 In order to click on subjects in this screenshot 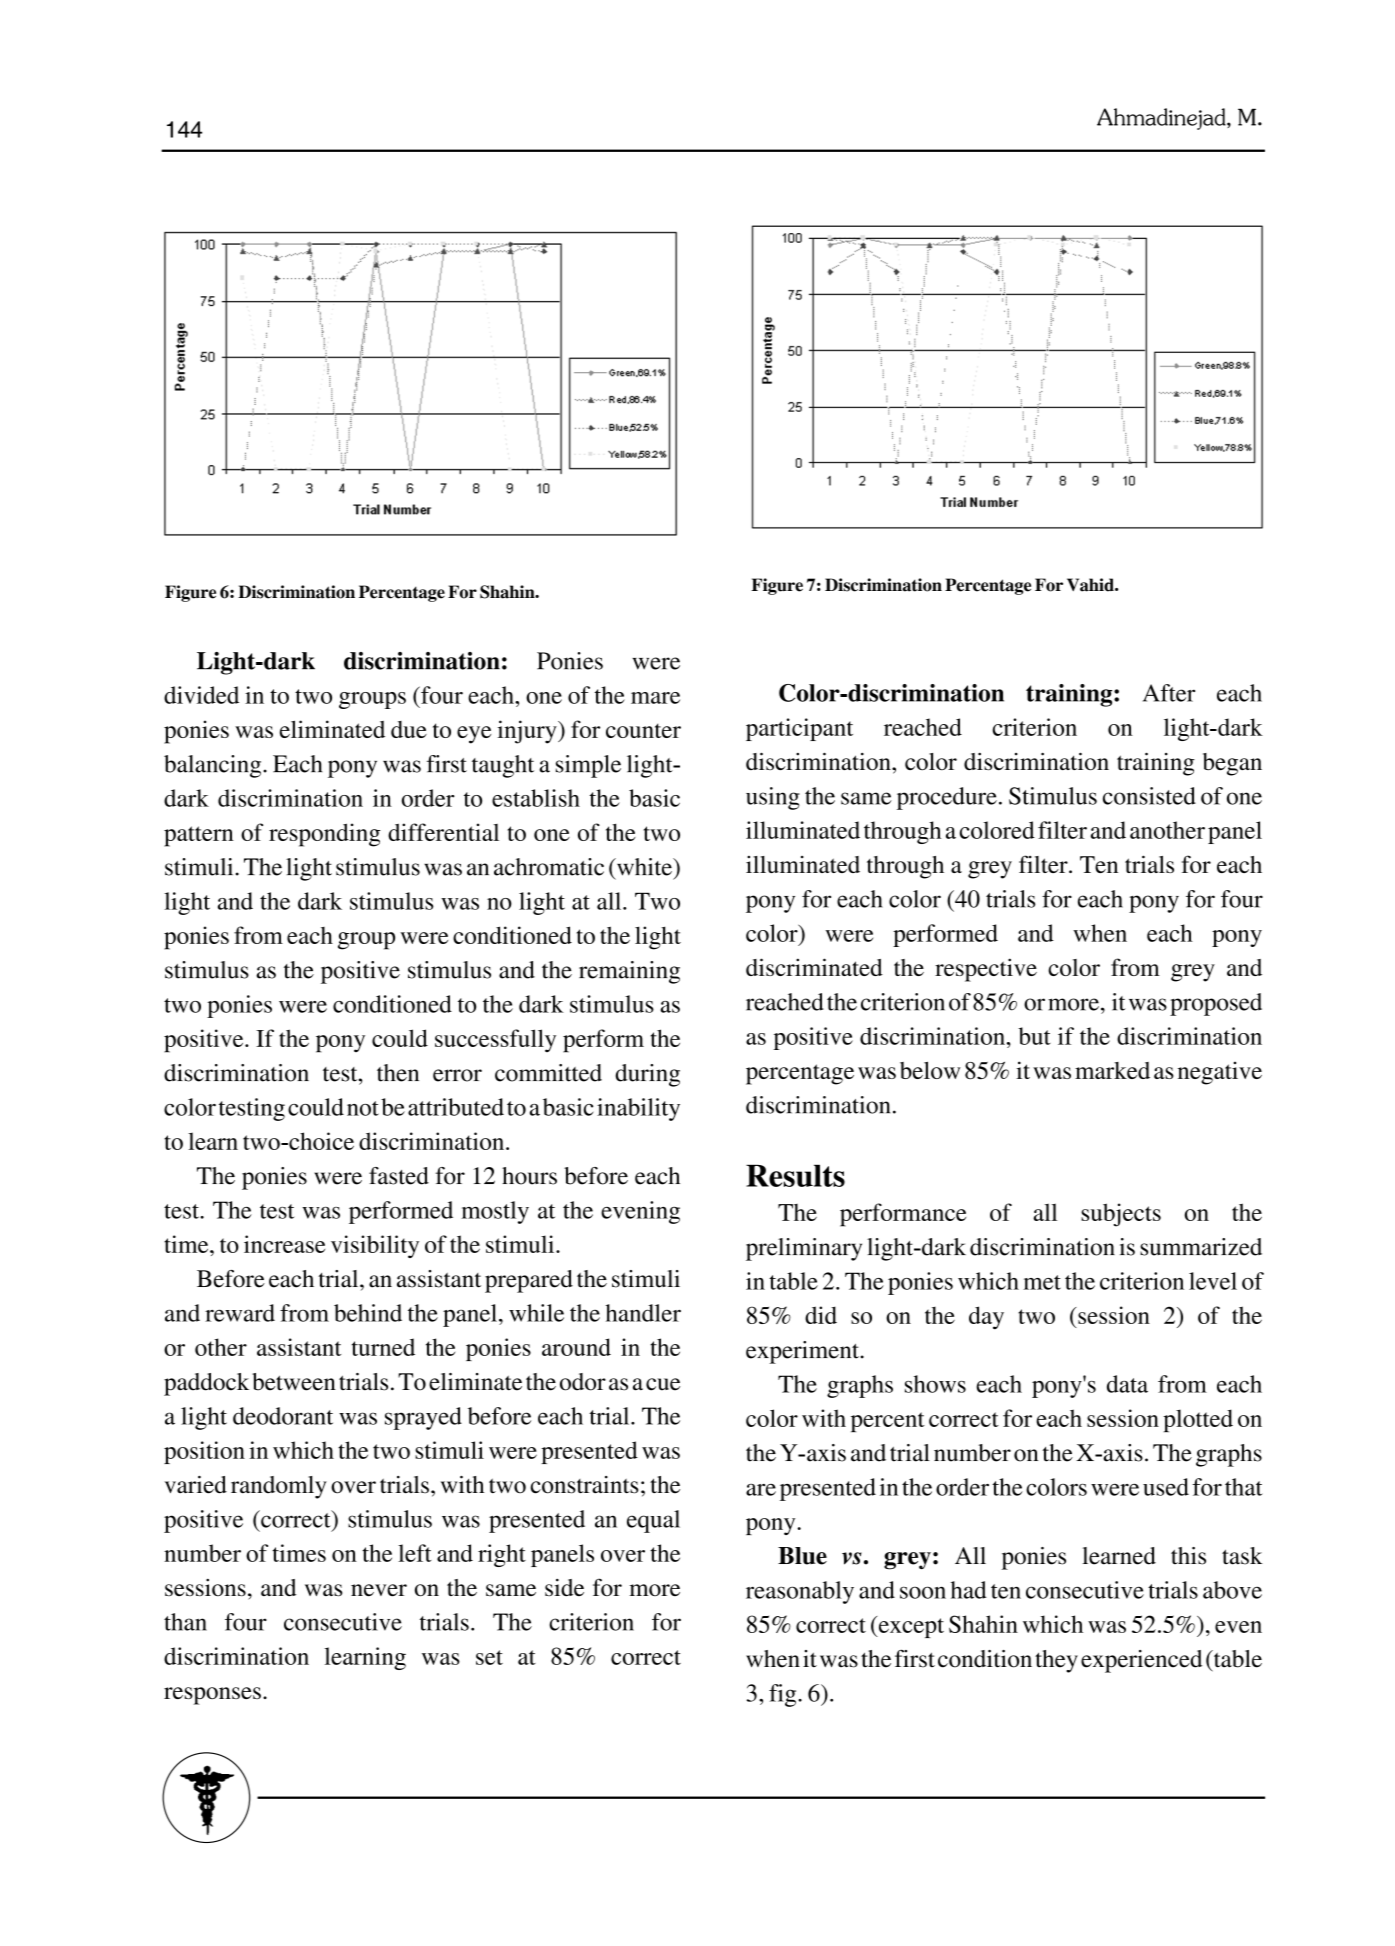, I will do `click(1121, 1215)`.
